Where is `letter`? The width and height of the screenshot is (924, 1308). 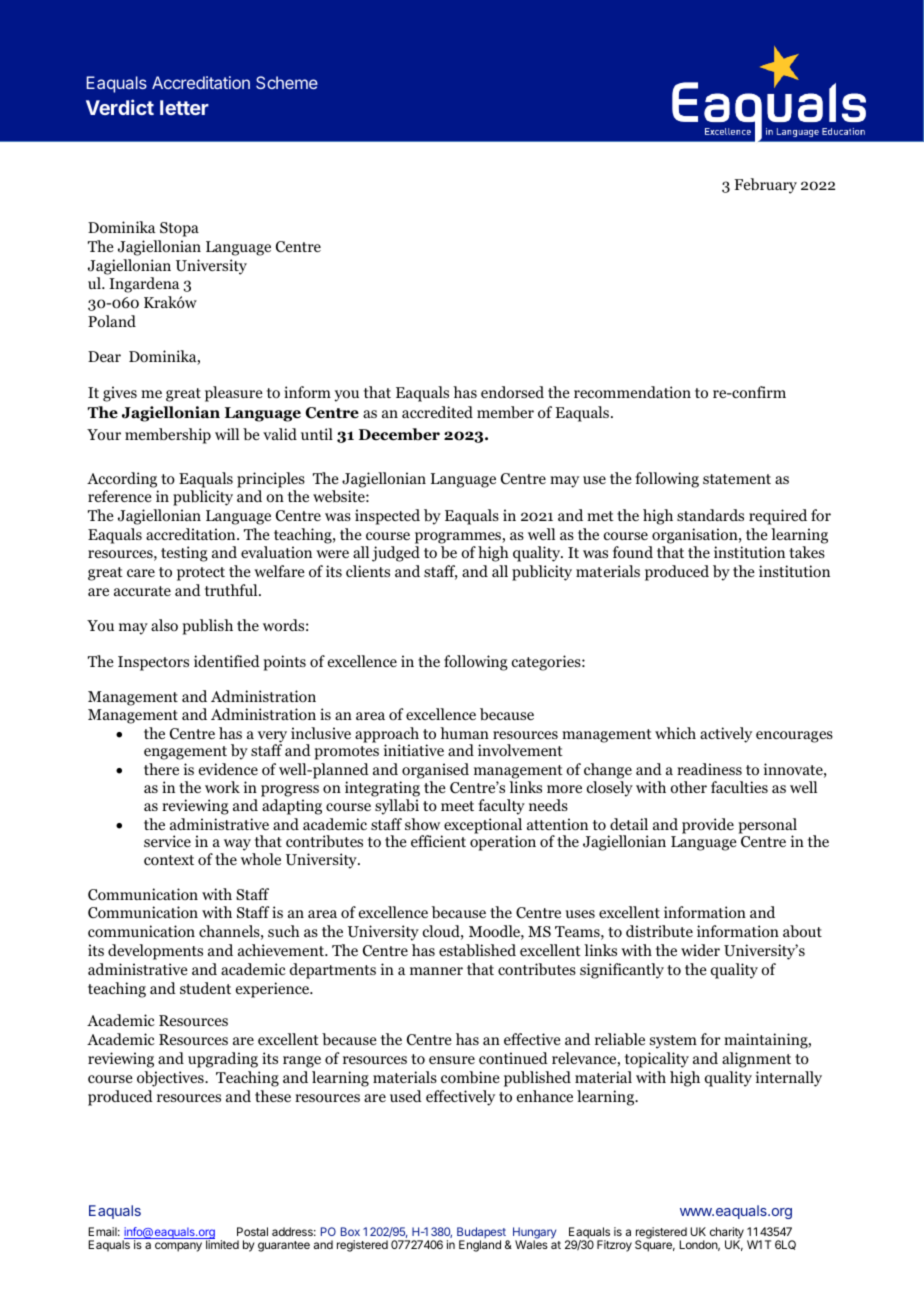 letter is located at coordinates (184, 107).
